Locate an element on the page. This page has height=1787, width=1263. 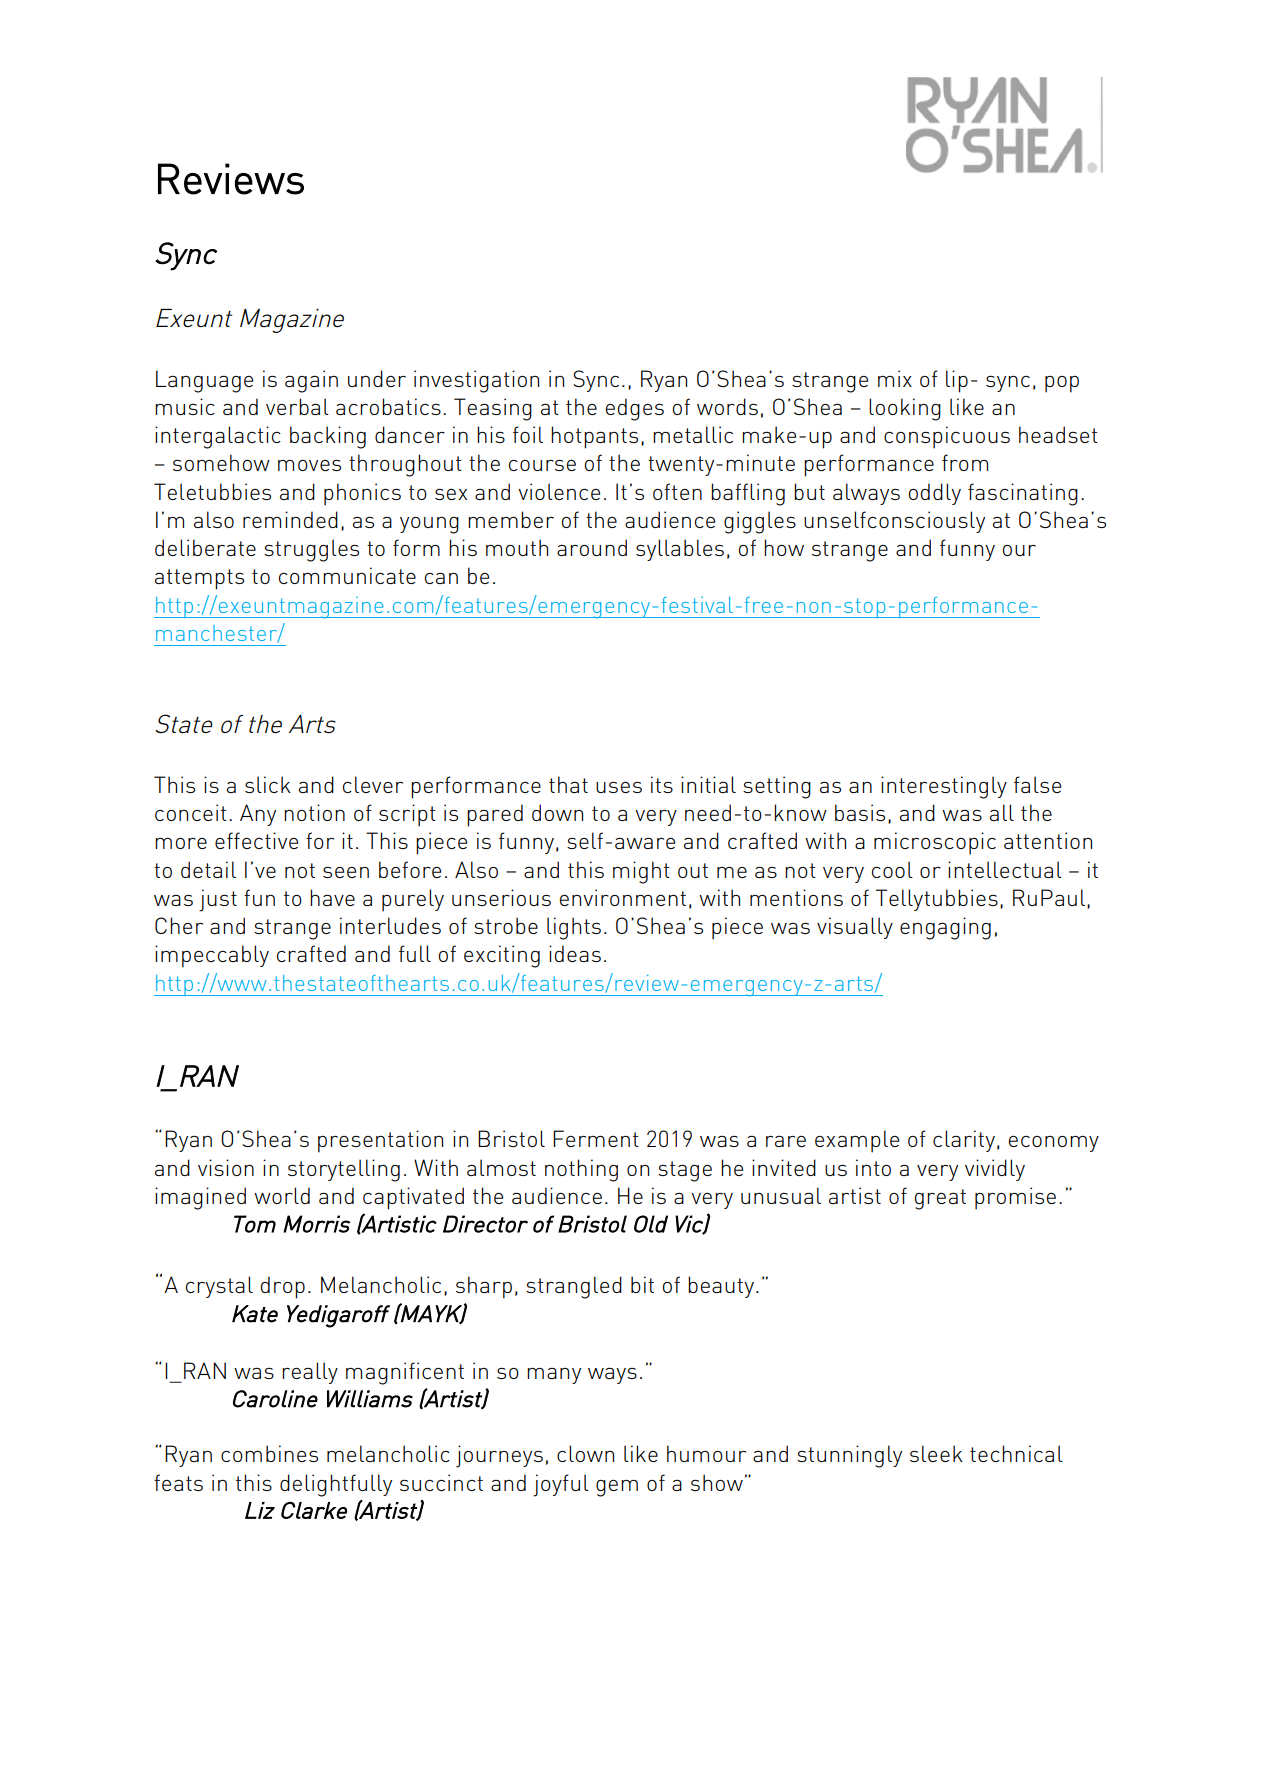
engaging is located at coordinates (945, 928).
